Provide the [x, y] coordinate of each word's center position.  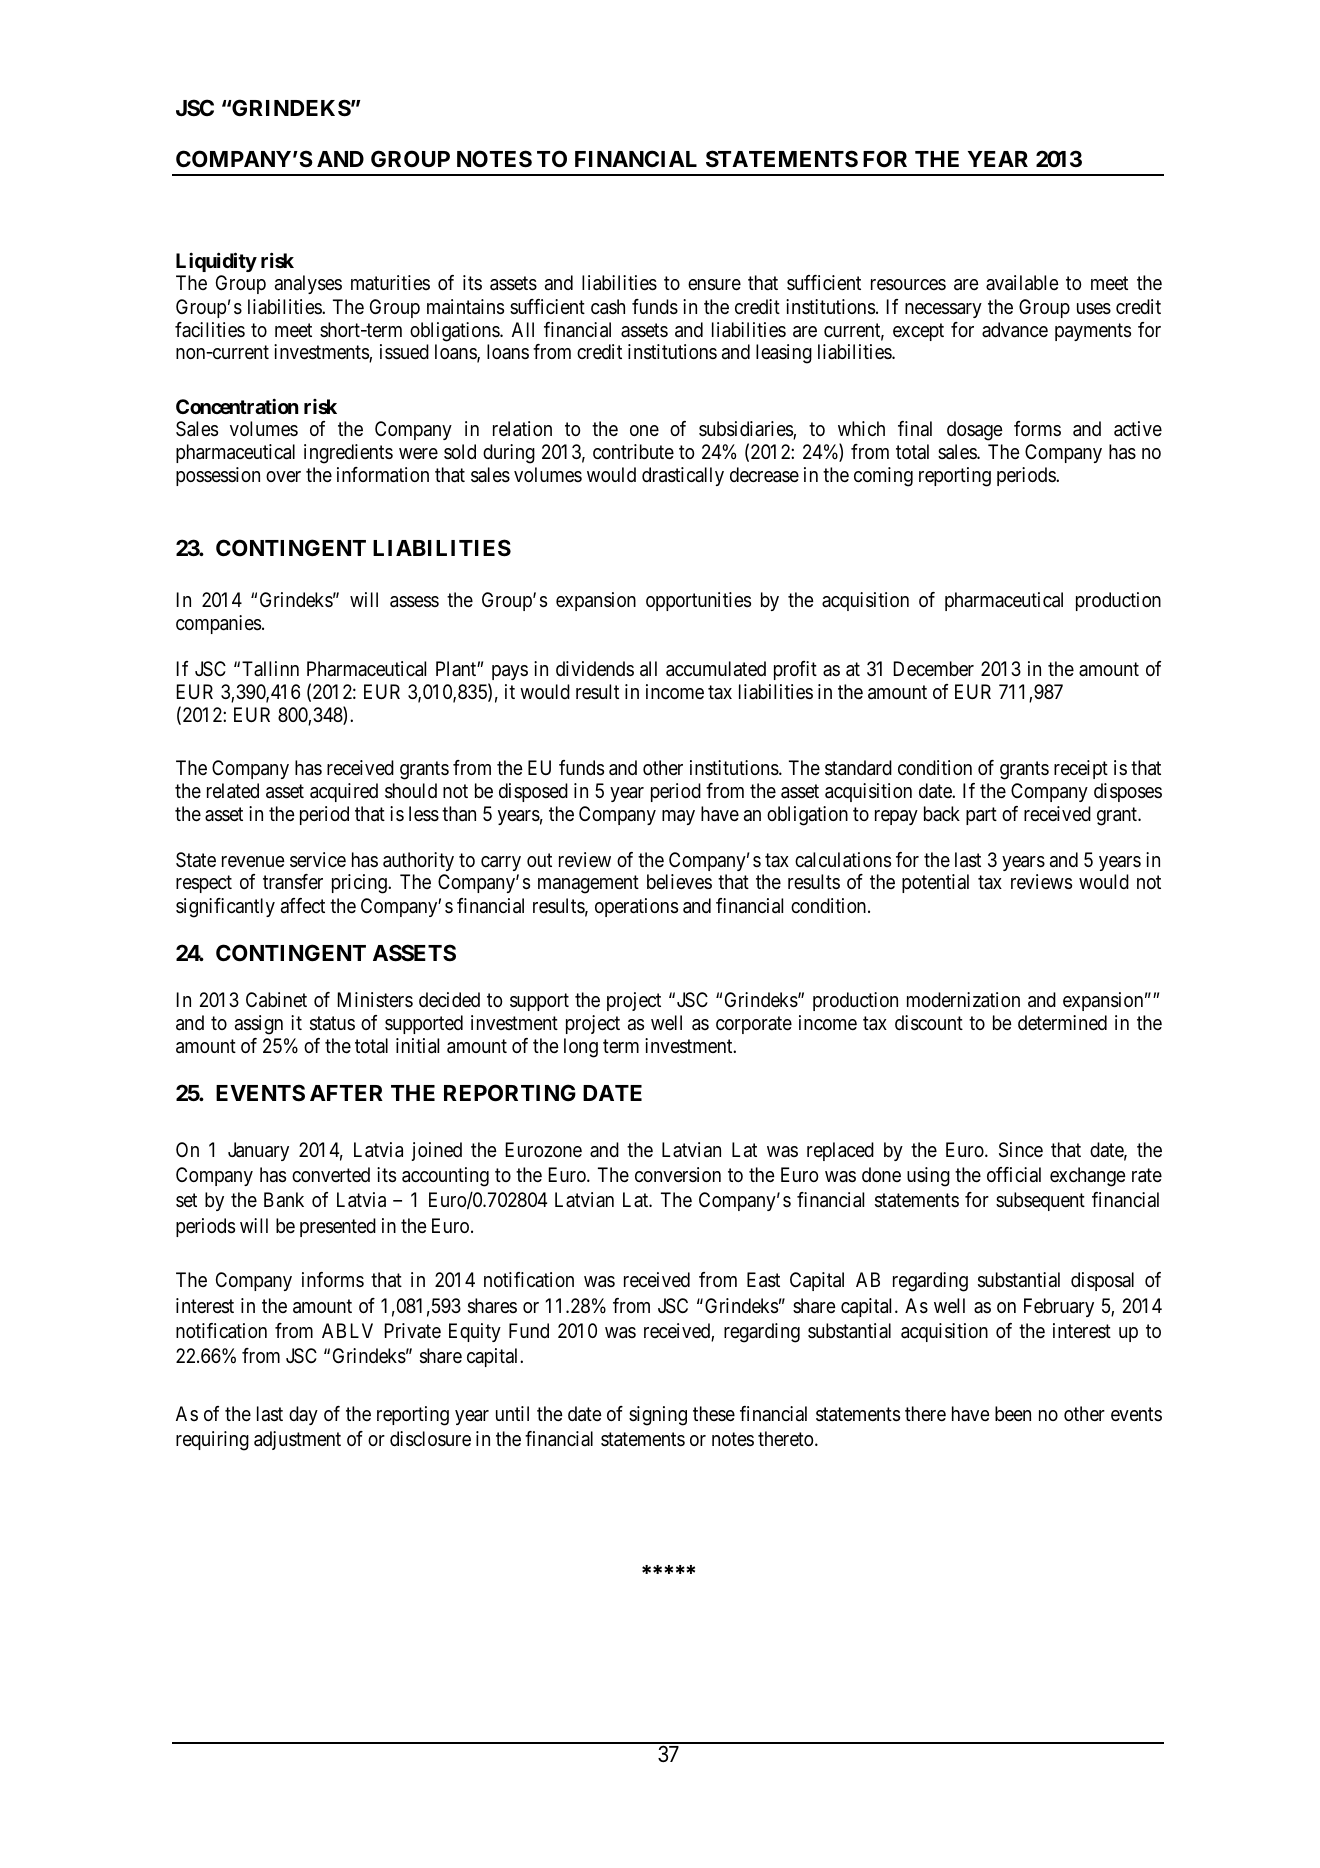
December [934, 668]
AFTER [346, 1093]
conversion [678, 1175]
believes [679, 881]
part [981, 816]
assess [414, 602]
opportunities [698, 601]
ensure [714, 285]
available [1022, 283]
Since [1021, 1150]
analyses [308, 284]
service [318, 860]
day [303, 1415]
